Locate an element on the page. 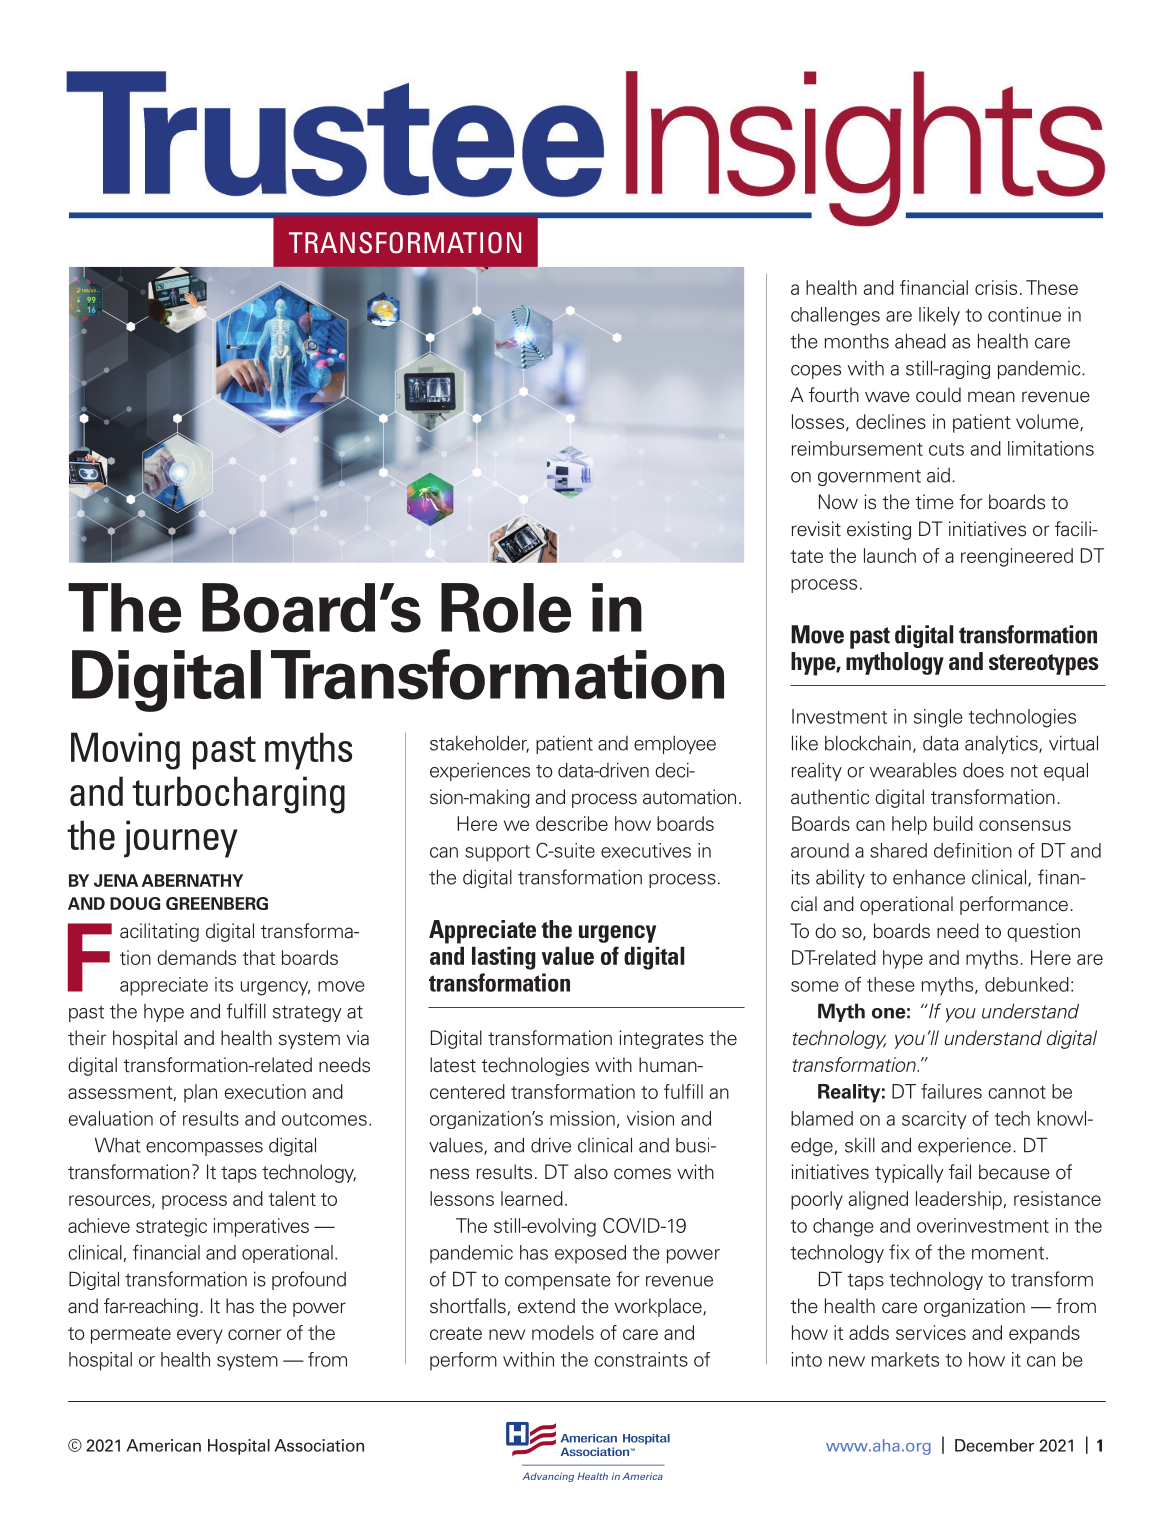  Role is located at coordinates (506, 608).
